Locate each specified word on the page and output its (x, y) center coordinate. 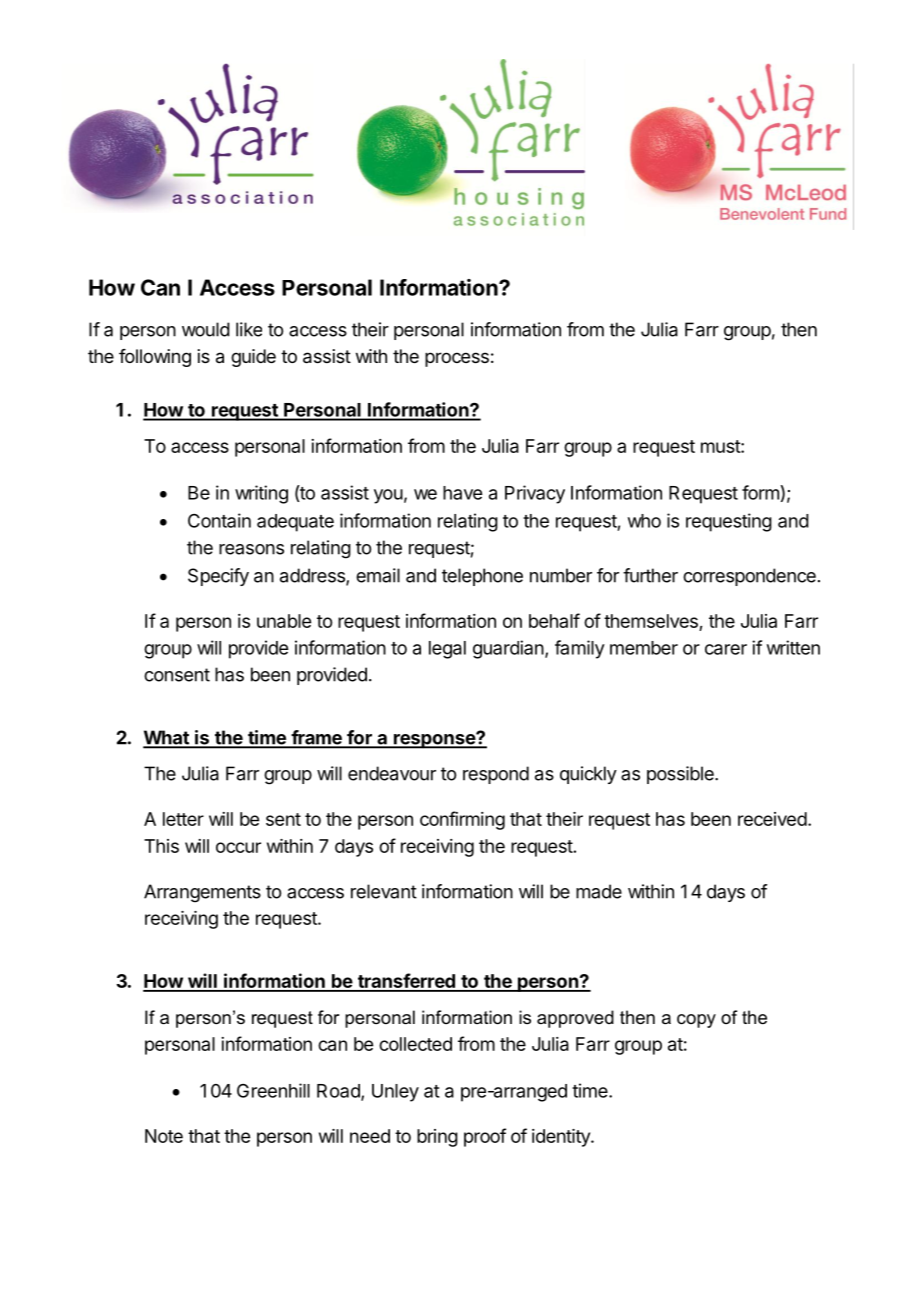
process (457, 359)
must (721, 446)
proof (485, 1137)
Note (164, 1136)
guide (253, 358)
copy (696, 1021)
